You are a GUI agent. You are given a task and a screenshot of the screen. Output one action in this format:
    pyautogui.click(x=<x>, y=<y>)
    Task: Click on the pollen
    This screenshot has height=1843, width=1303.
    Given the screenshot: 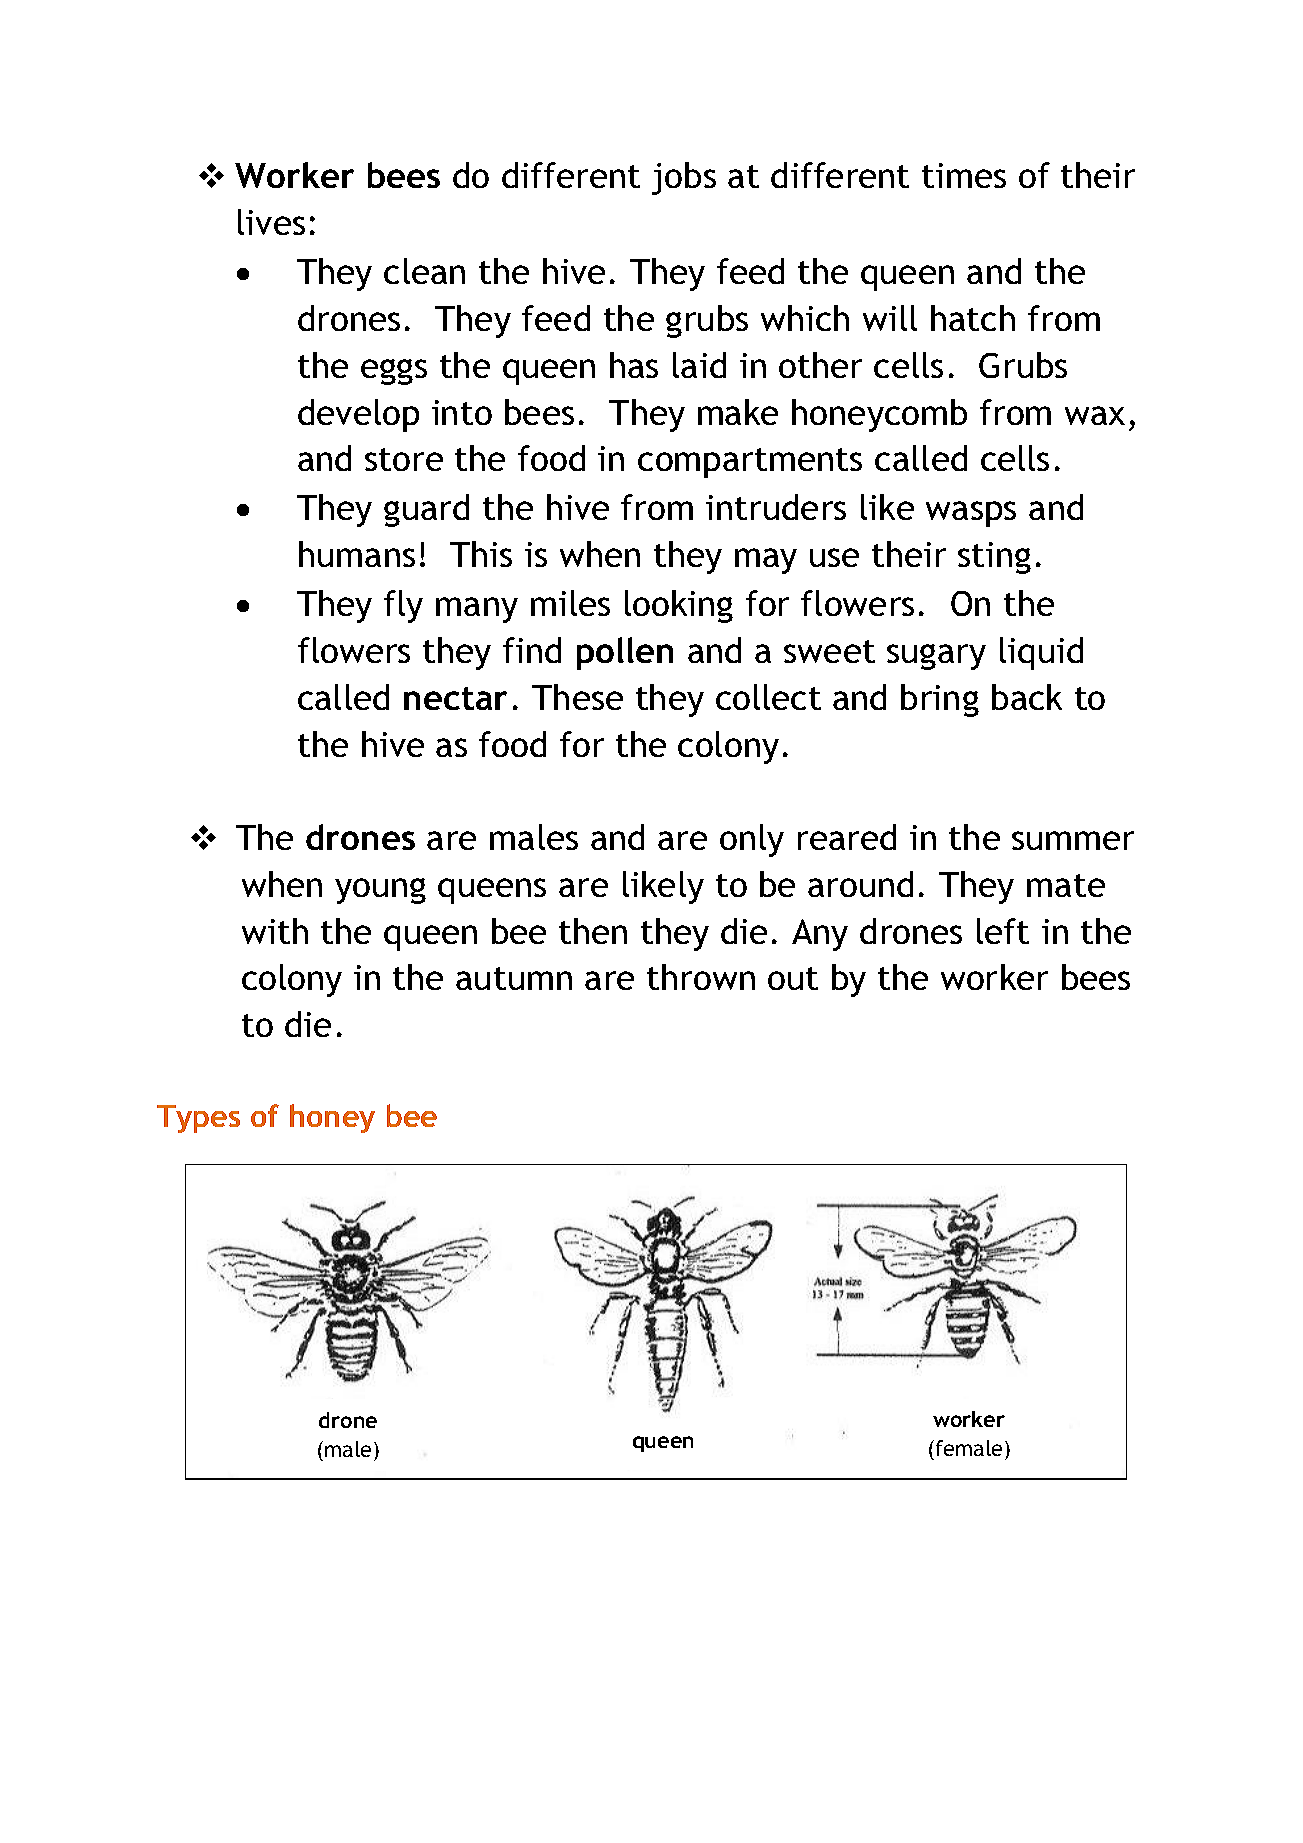 What is the action you would take?
    pyautogui.click(x=625, y=653)
